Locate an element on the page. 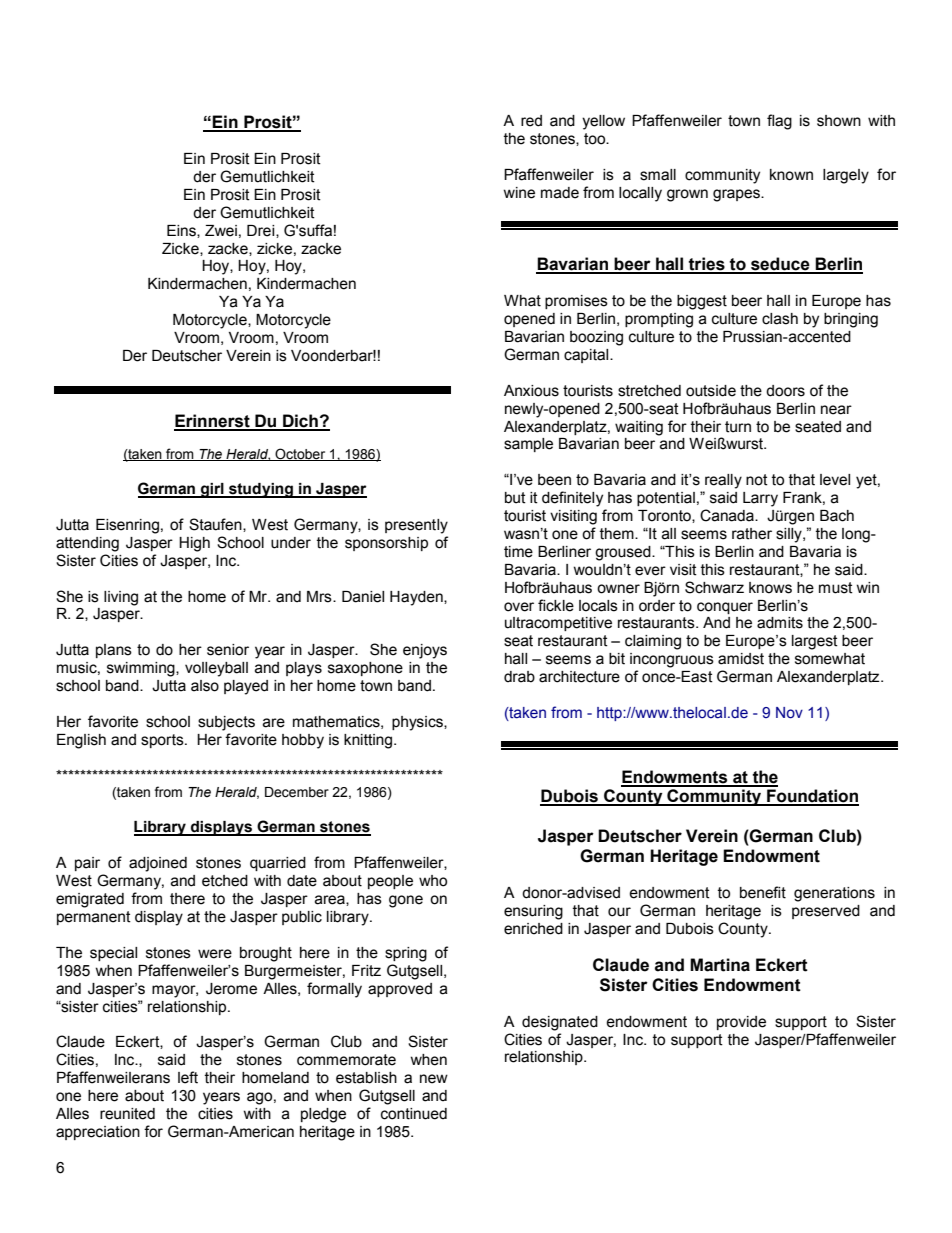 This page has width=952, height=1233. who is located at coordinates (433, 881).
